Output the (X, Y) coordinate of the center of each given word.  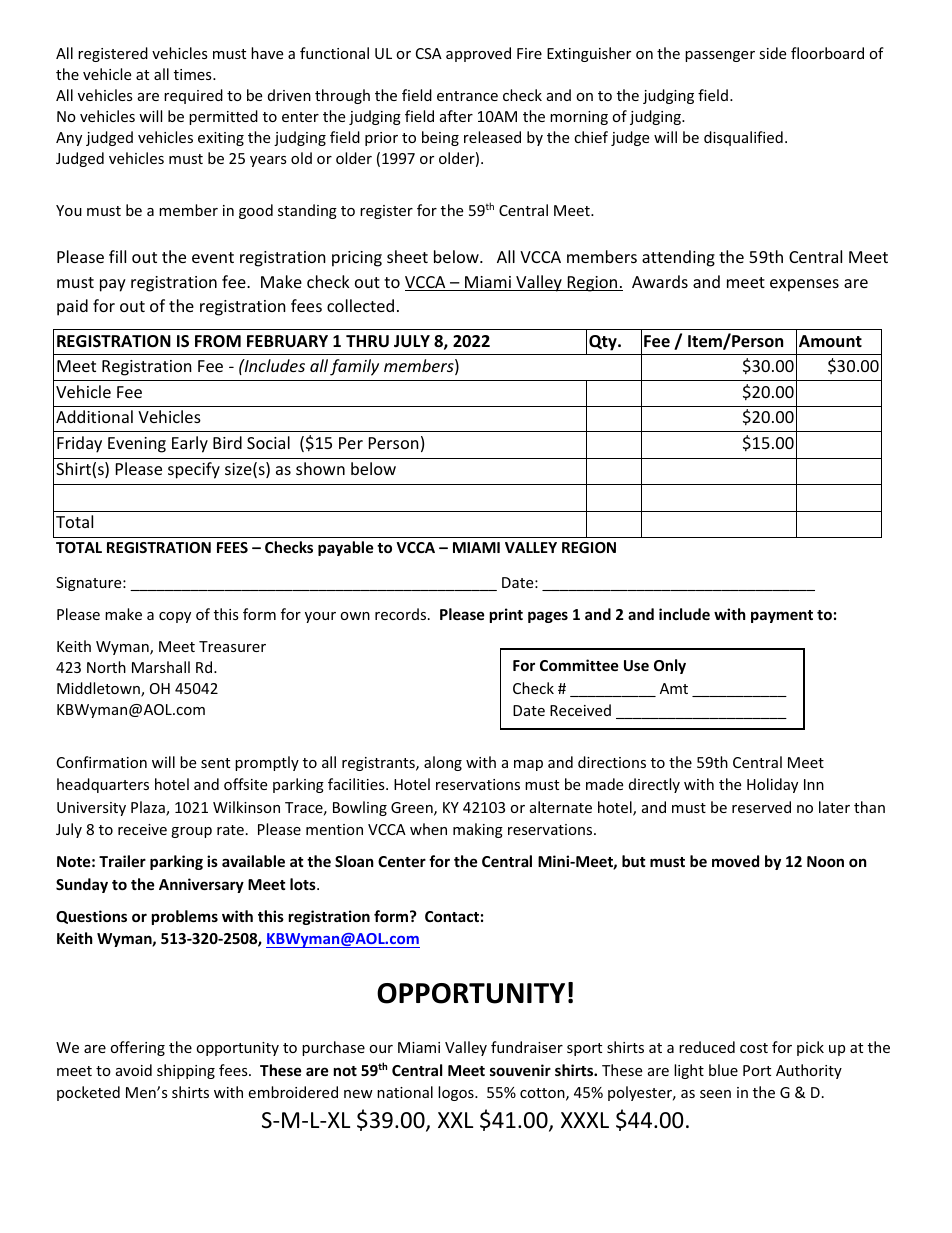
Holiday (772, 785)
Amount (830, 341)
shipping (186, 1071)
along (443, 763)
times (194, 74)
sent (215, 763)
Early (190, 444)
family (354, 367)
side (772, 53)
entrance (467, 96)
